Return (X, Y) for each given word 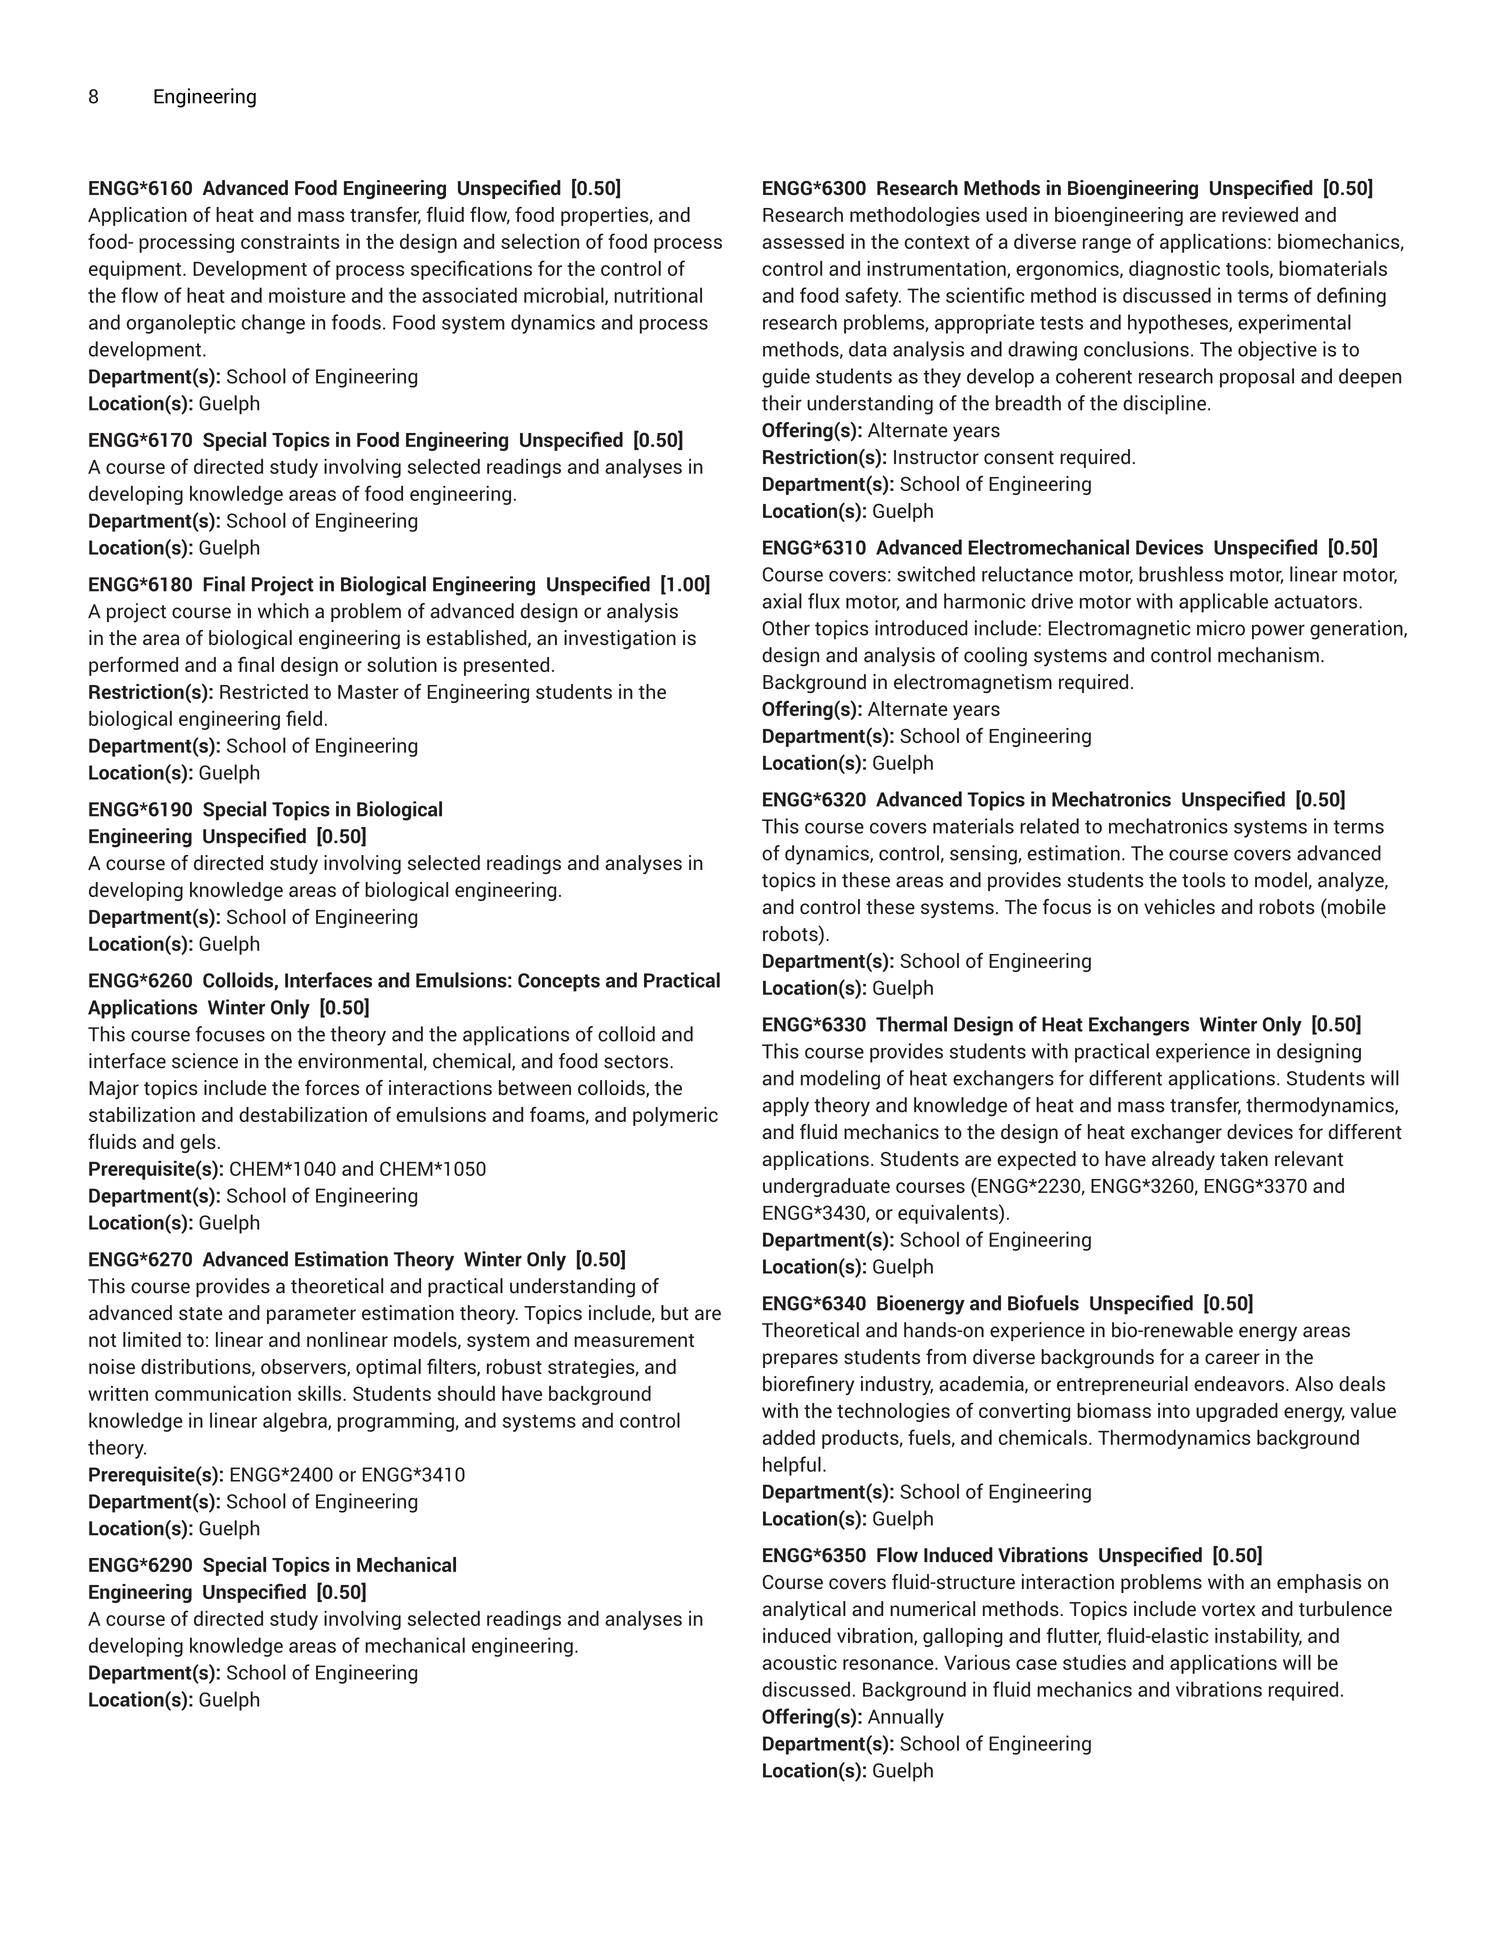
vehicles (1179, 907)
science (205, 1061)
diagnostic (1174, 270)
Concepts (559, 982)
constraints (290, 241)
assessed (803, 241)
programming (396, 1422)
